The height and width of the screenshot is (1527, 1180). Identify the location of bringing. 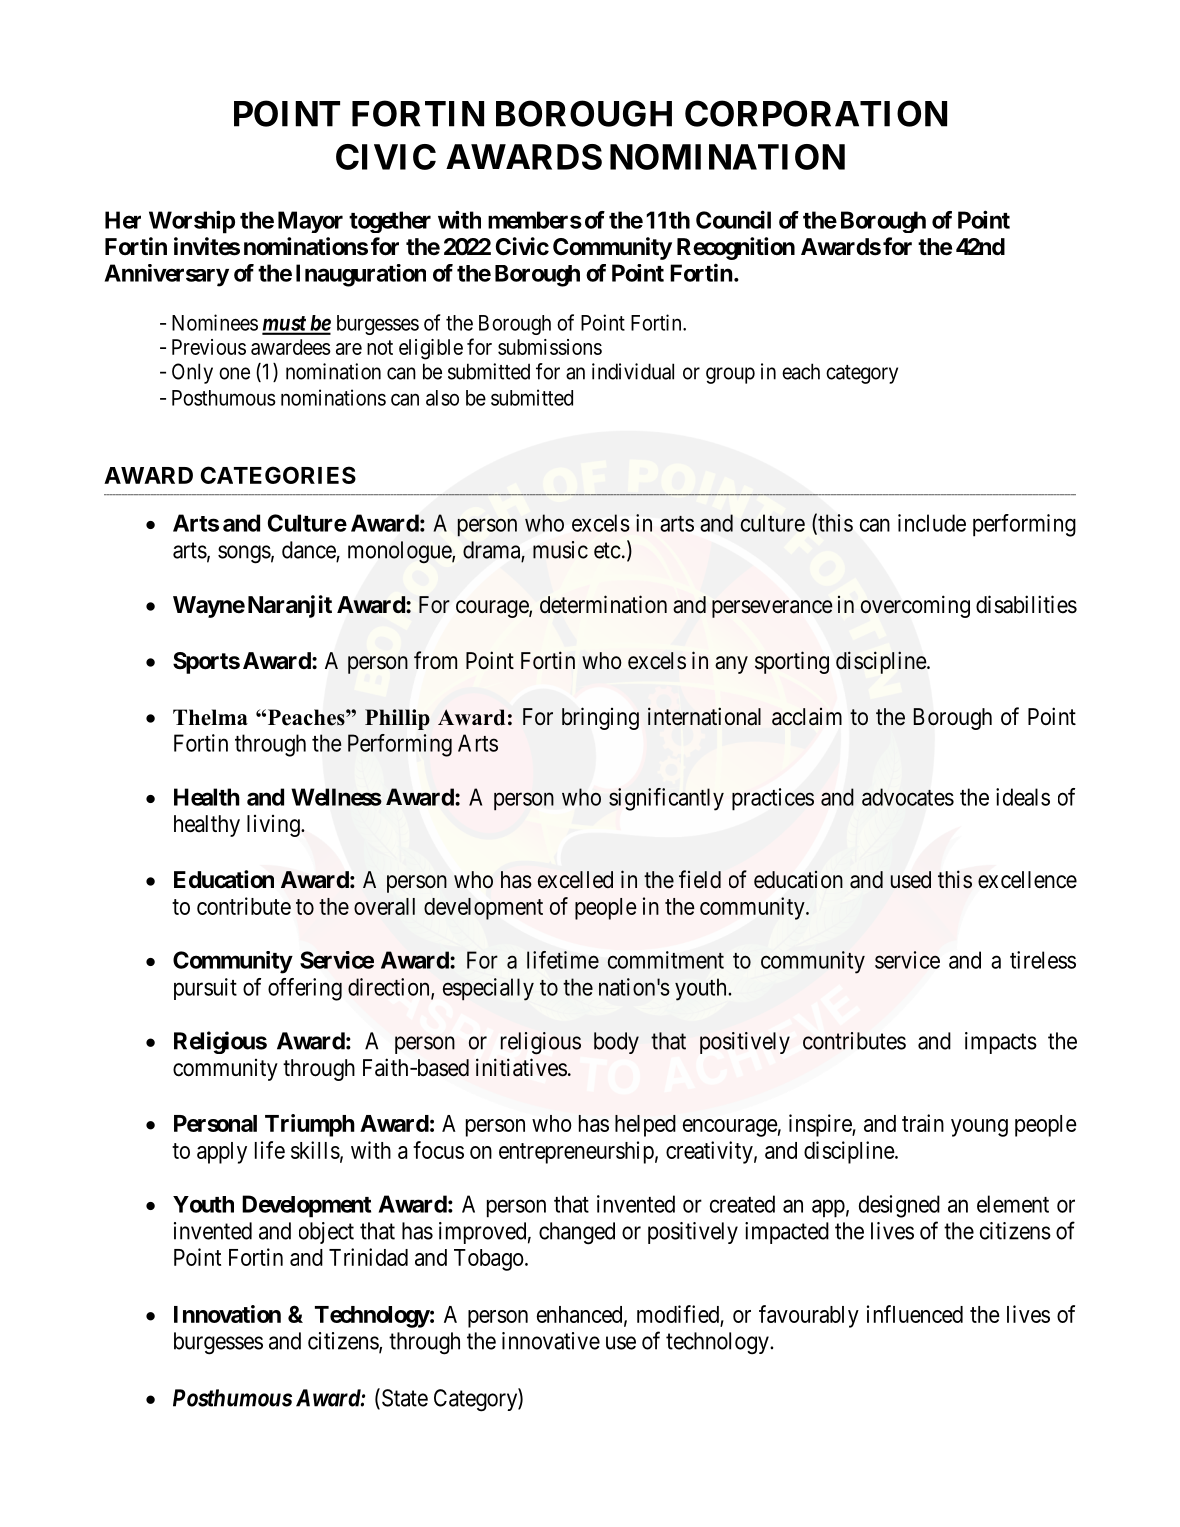
(600, 718).
